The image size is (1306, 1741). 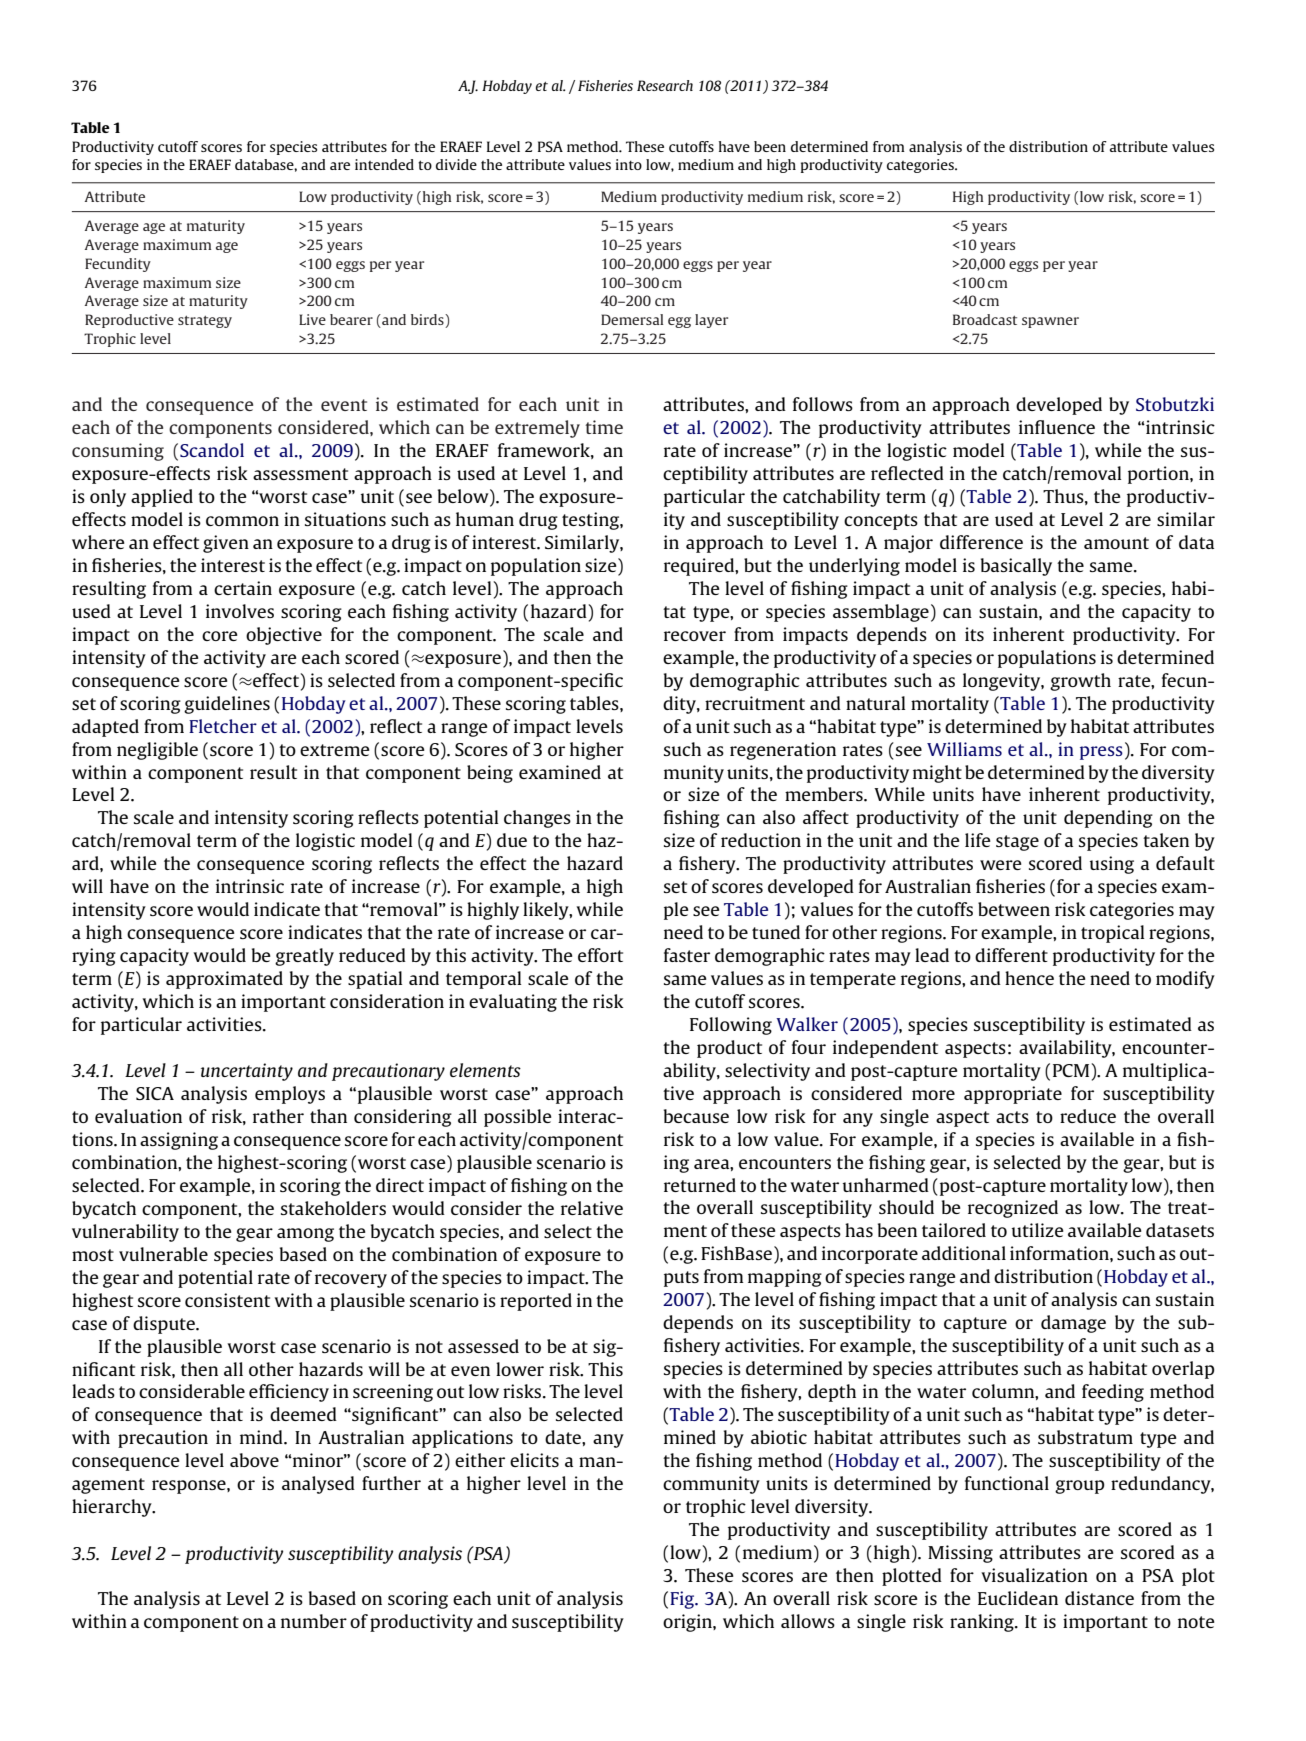 What do you see at coordinates (604, 427) in the screenshot?
I see `time` at bounding box center [604, 427].
